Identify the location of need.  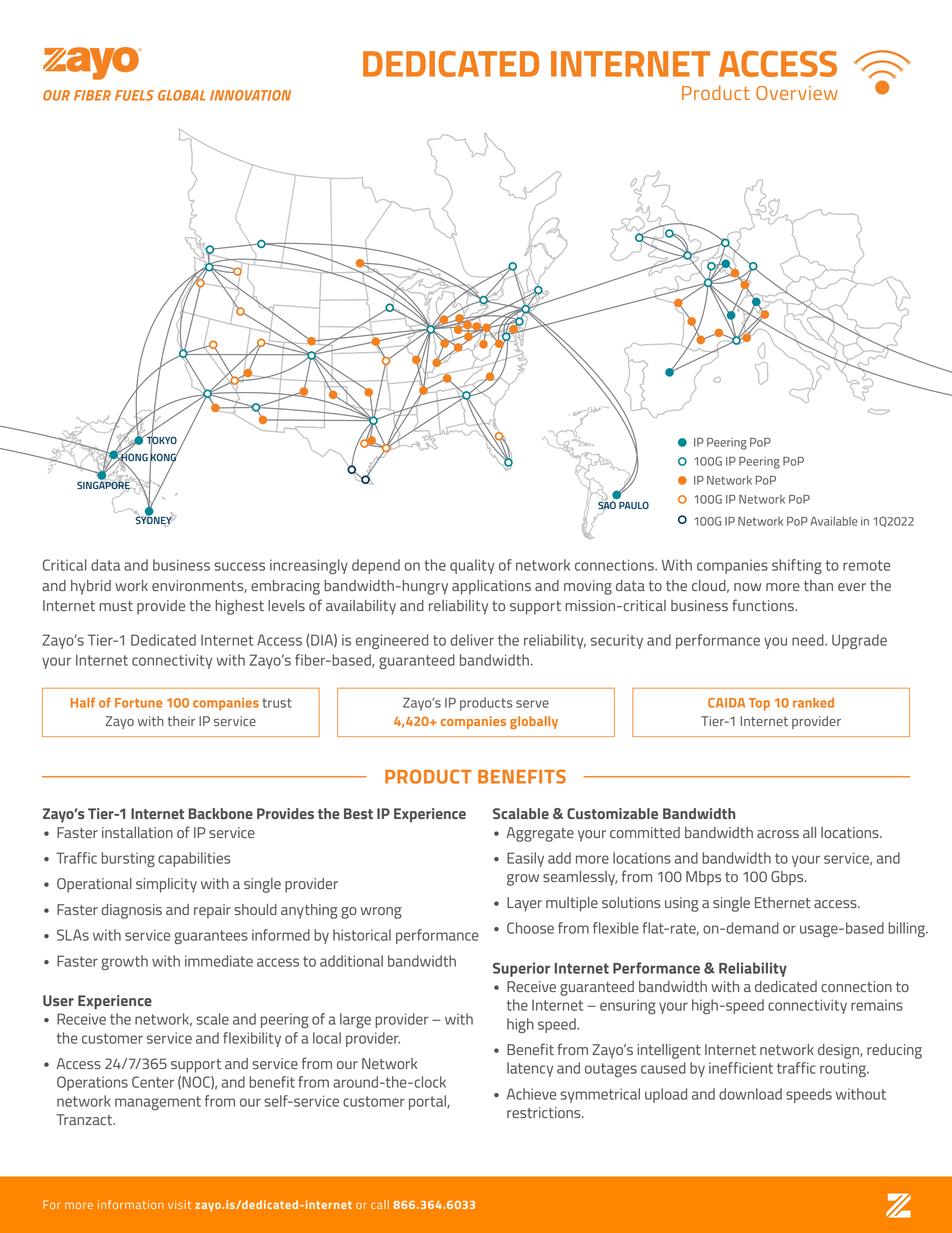
(809, 640).
